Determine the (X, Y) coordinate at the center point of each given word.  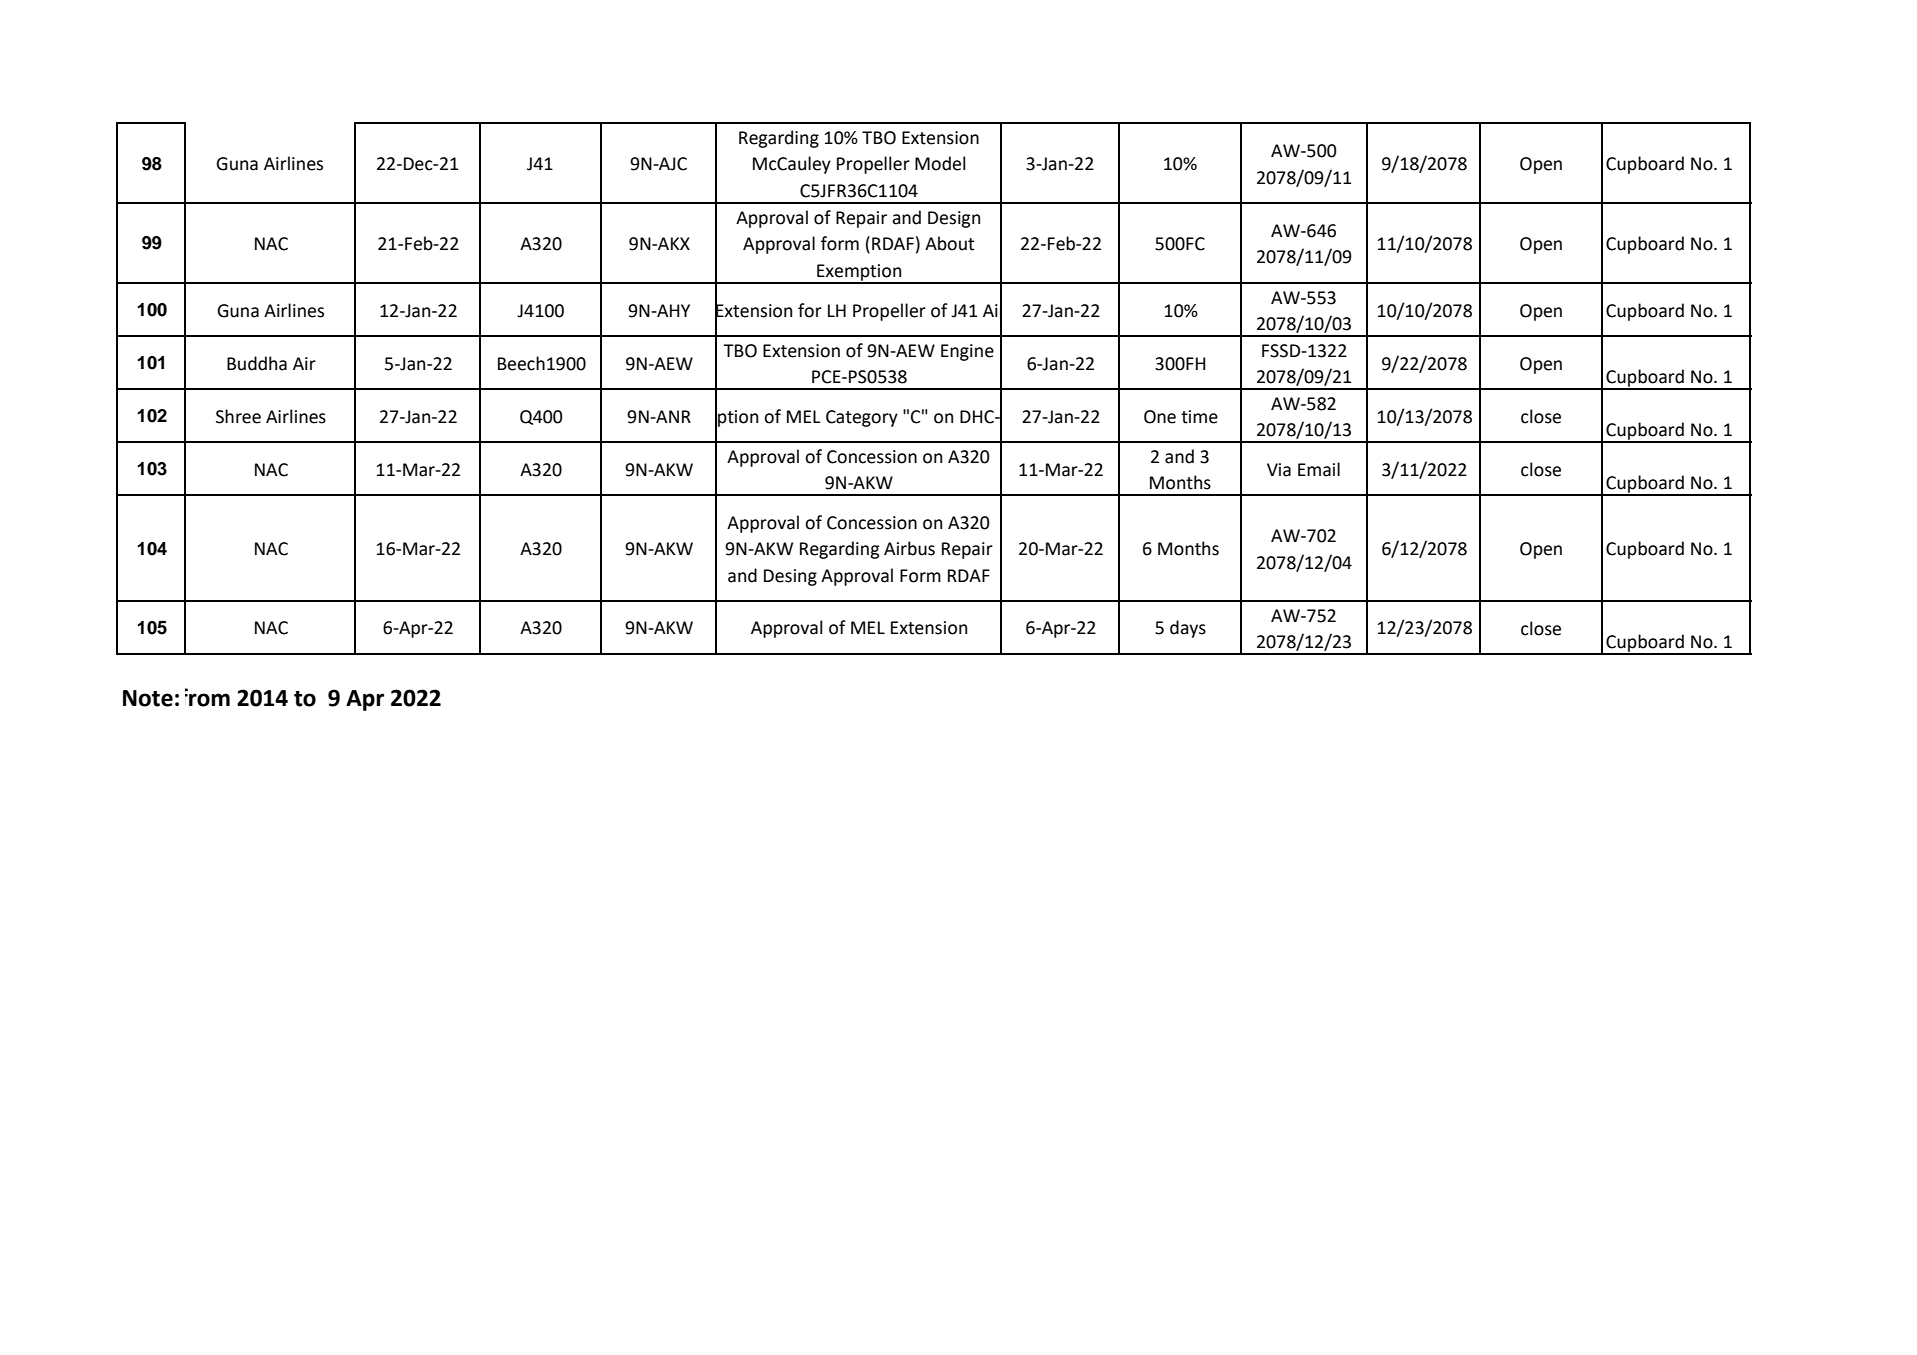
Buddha (257, 363)
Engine (967, 352)
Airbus (909, 548)
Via (1279, 470)
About (949, 243)
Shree (238, 416)
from (207, 697)
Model (940, 163)
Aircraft (1014, 310)
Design (954, 219)
